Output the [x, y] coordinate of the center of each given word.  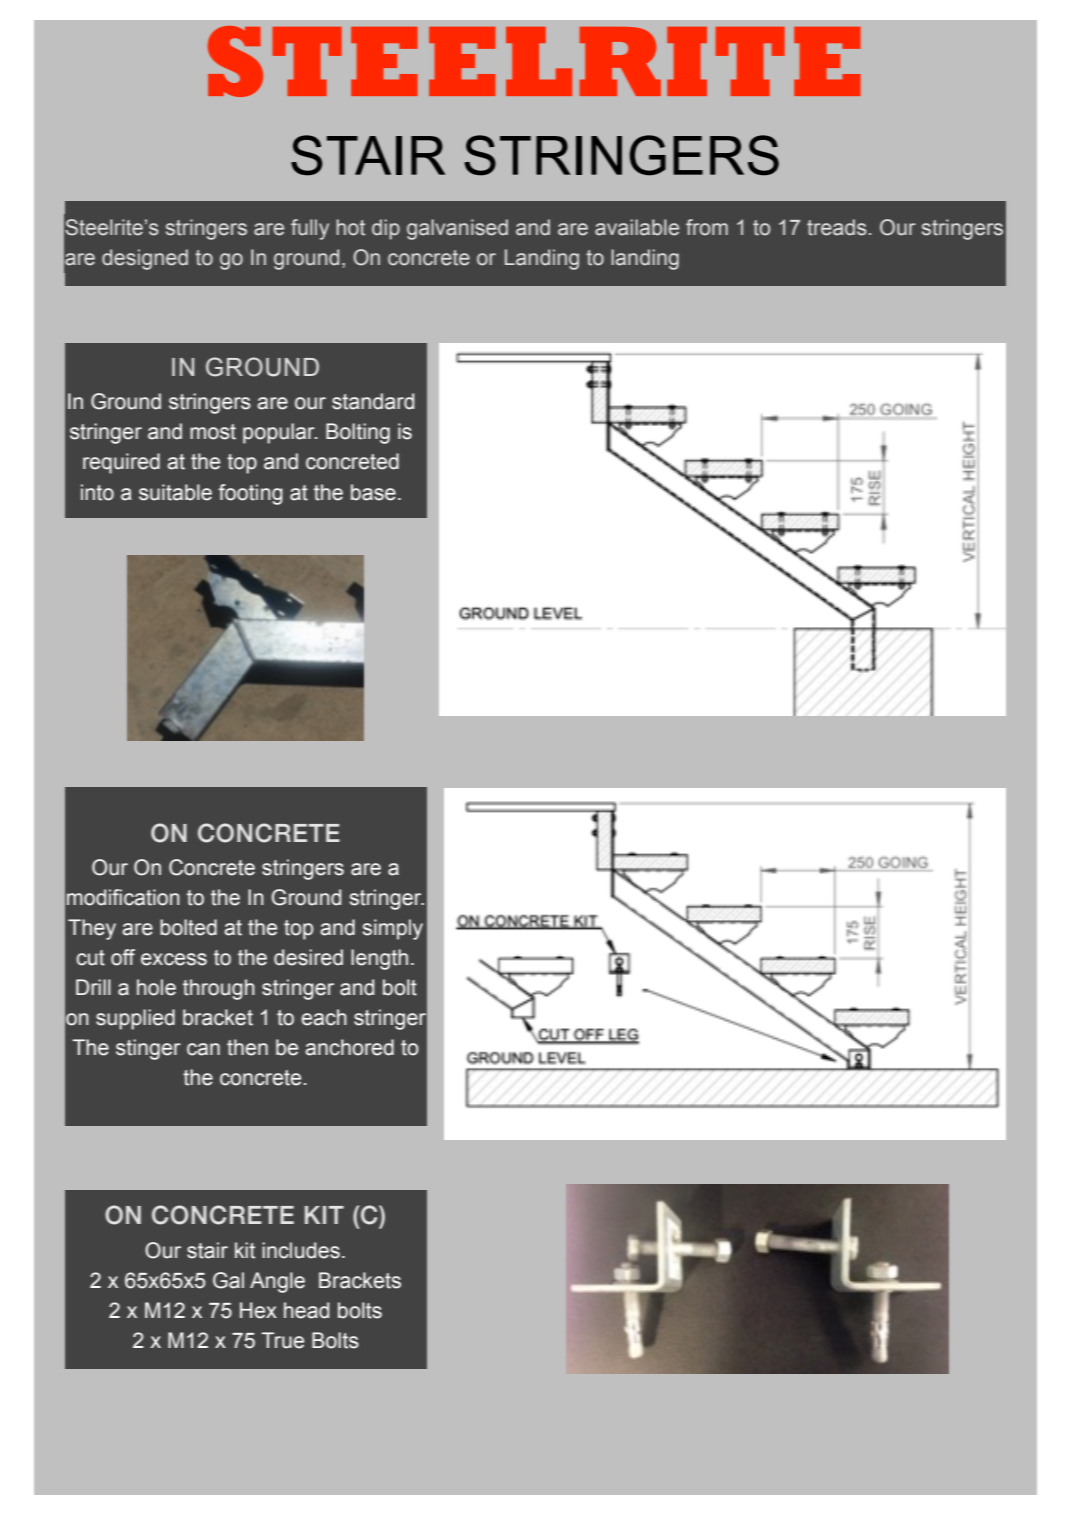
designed [145, 259]
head [306, 1310]
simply [393, 929]
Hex [258, 1310]
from [707, 227]
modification [123, 897]
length [379, 959]
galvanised [457, 229]
